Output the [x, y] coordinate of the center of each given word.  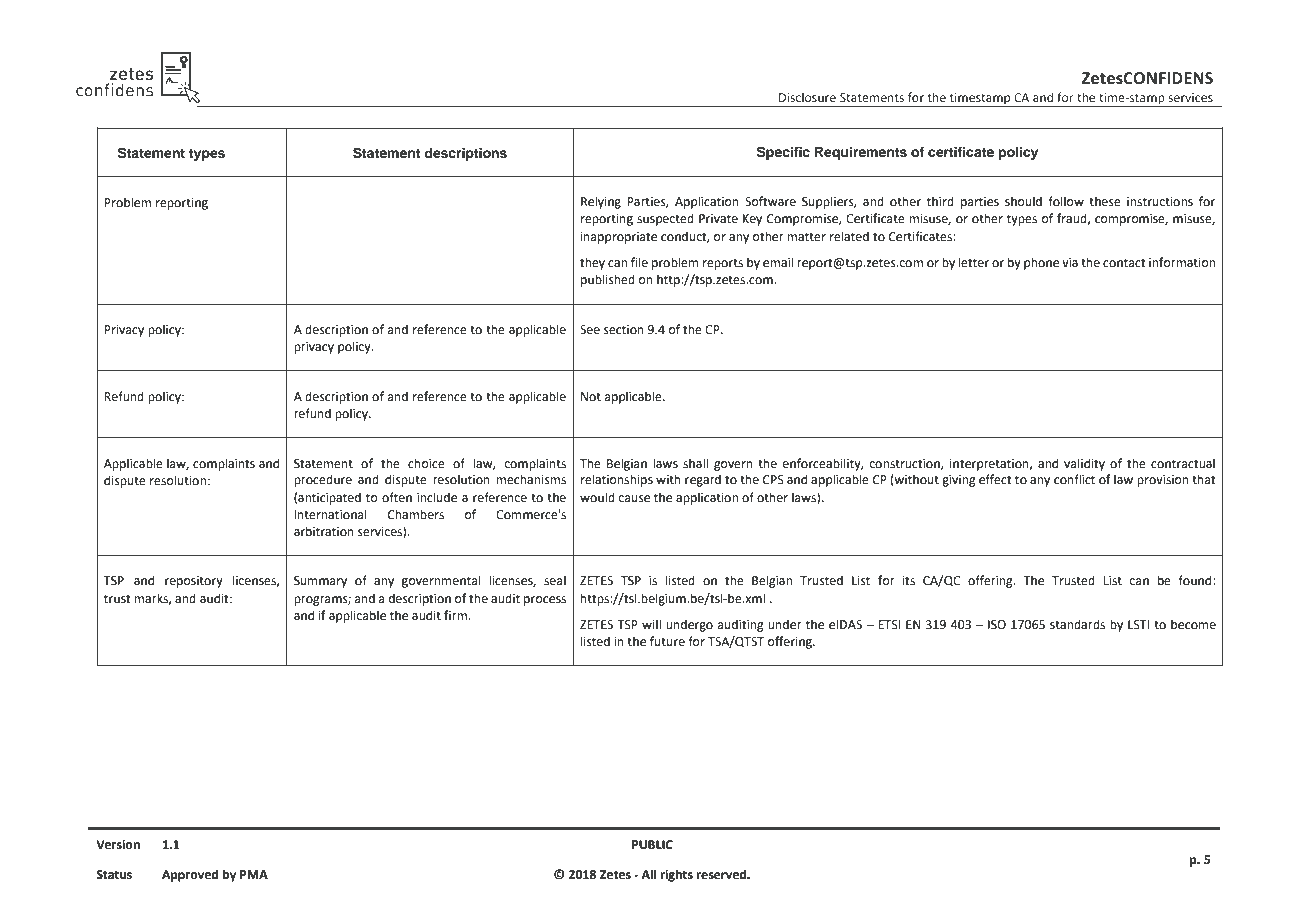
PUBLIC [652, 845]
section [624, 330]
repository [194, 582]
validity [1084, 464]
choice [426, 463]
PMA [254, 874]
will [651, 624]
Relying [601, 202]
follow [1066, 201]
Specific [783, 153]
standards [1077, 624]
